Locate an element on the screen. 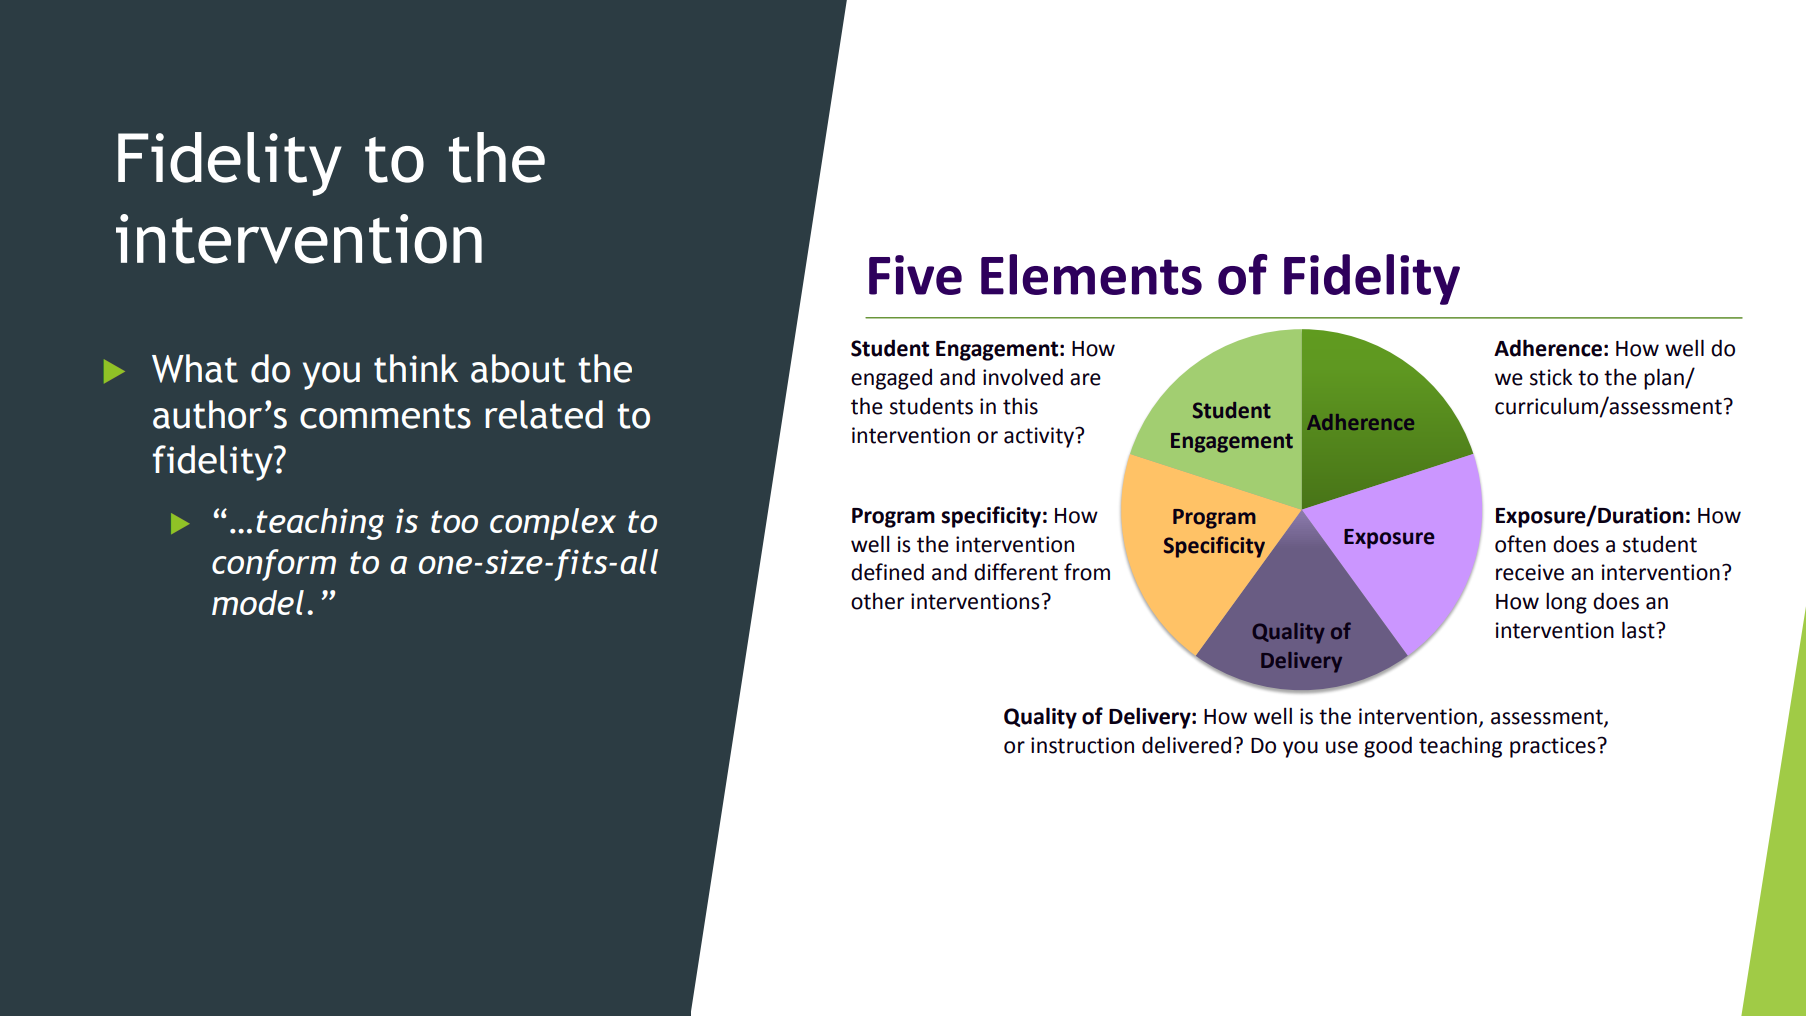  Five is located at coordinates (915, 275).
